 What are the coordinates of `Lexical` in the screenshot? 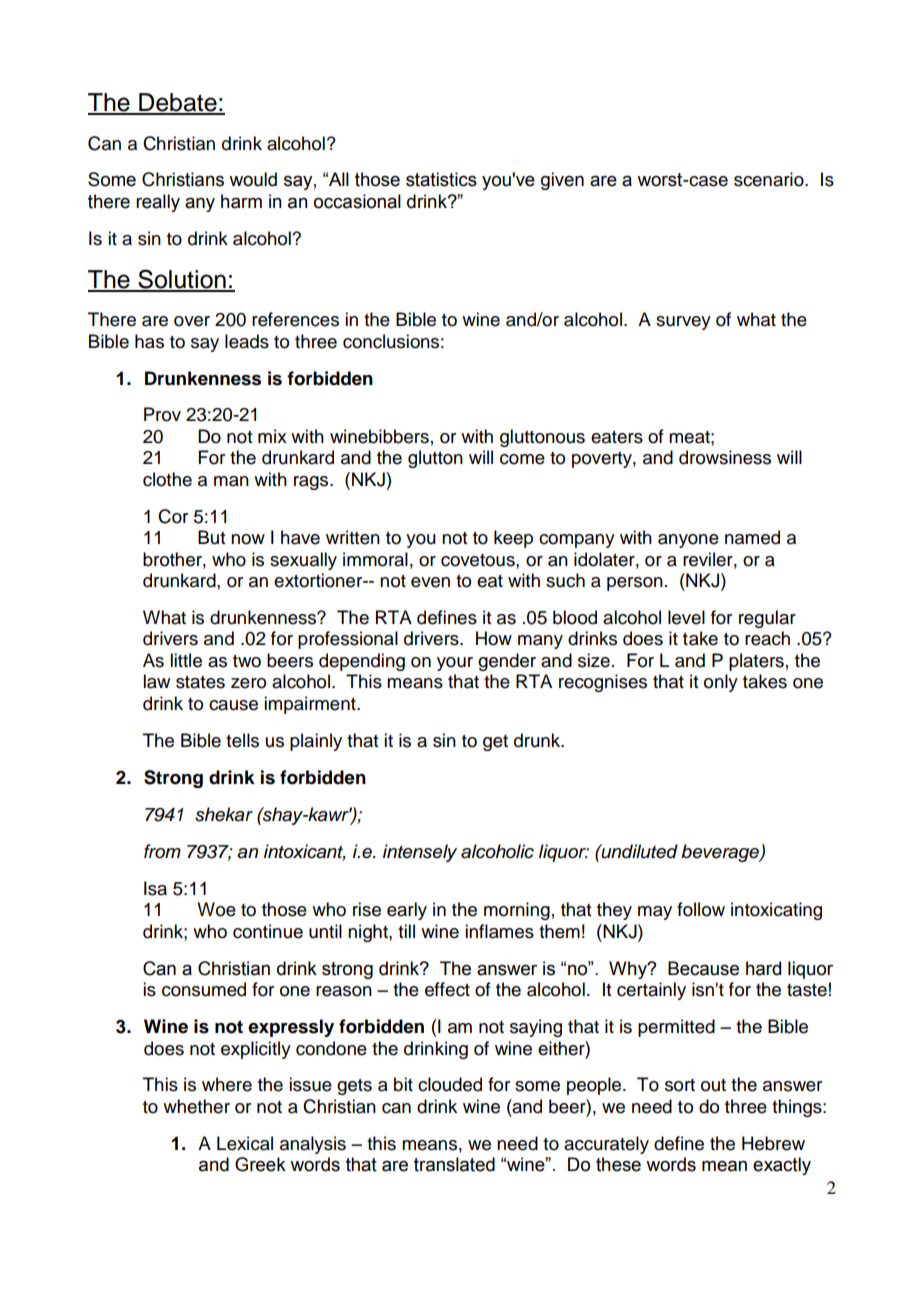 It's located at (245, 1143).
